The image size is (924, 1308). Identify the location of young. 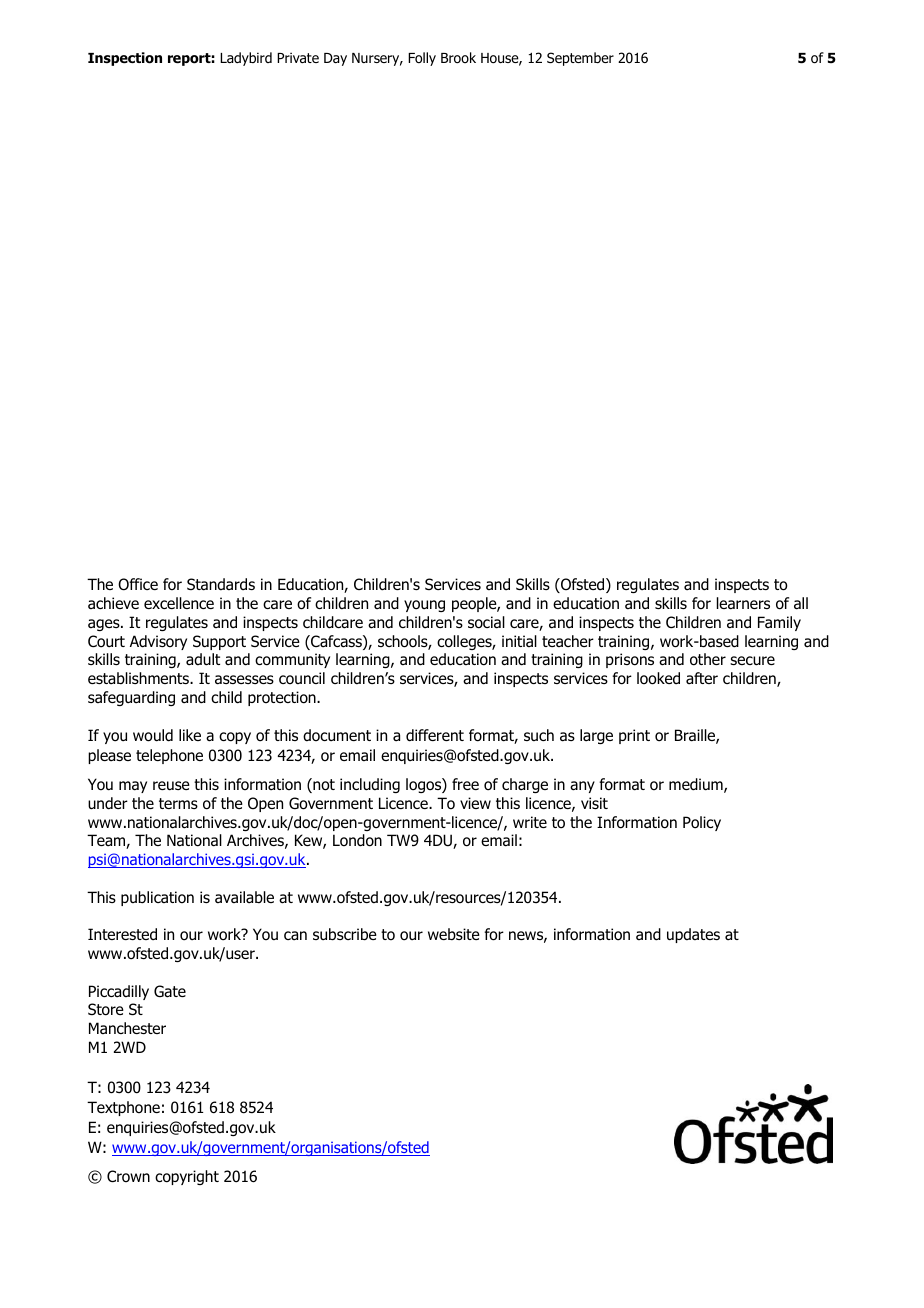
(424, 606).
